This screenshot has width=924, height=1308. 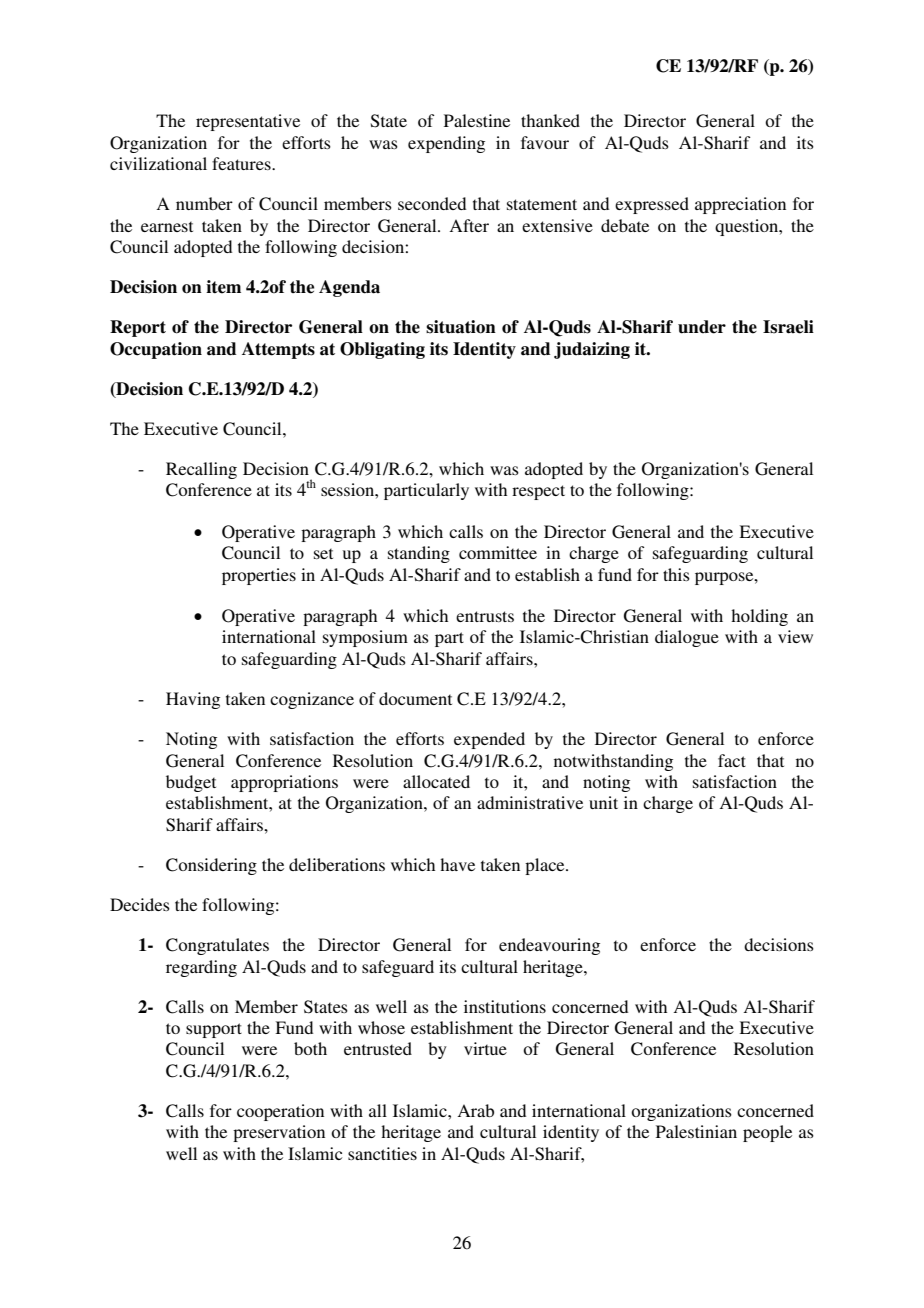 I want to click on features, so click(x=242, y=163).
